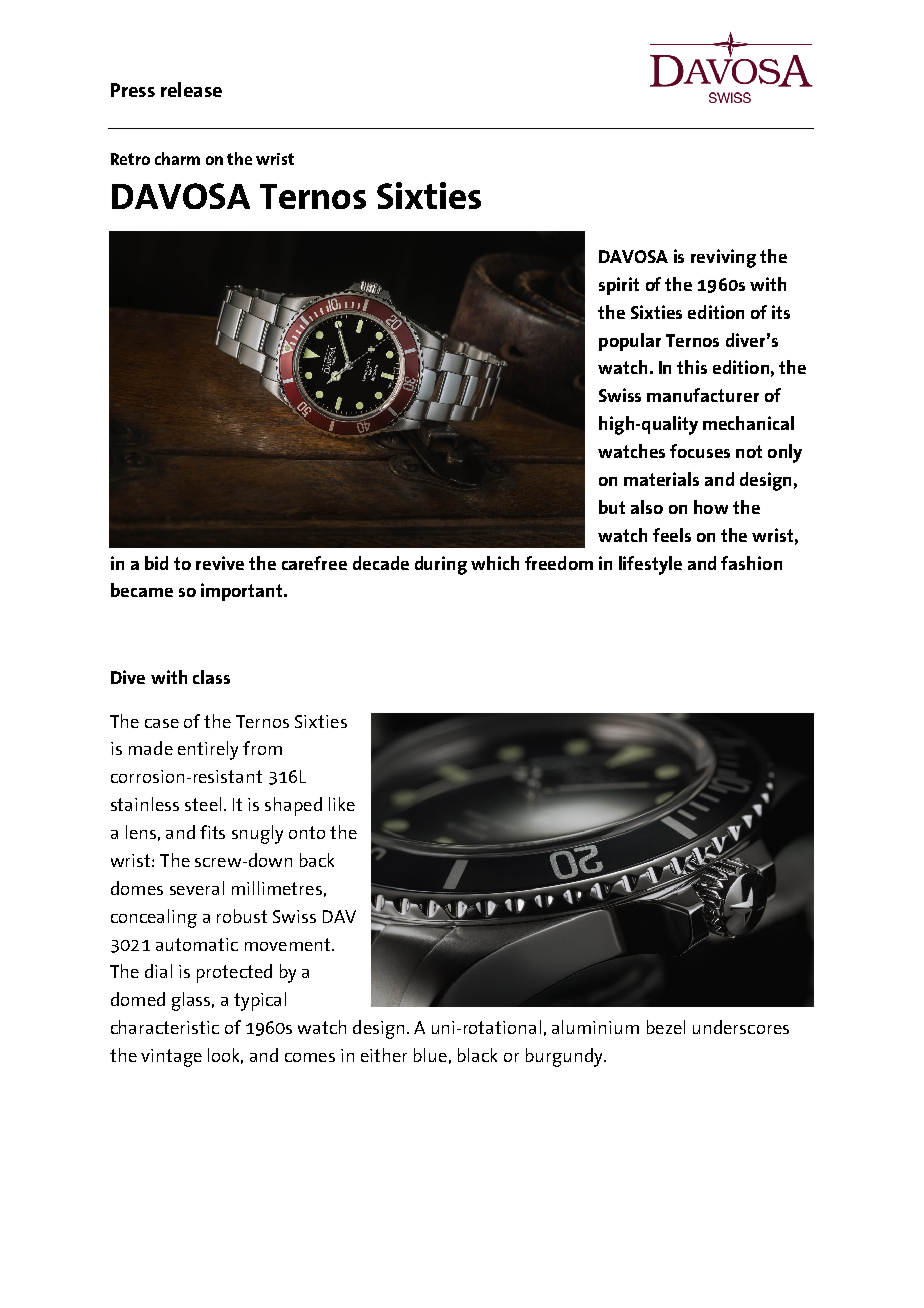 The width and height of the document is (924, 1308). I want to click on reviving, so click(723, 258).
